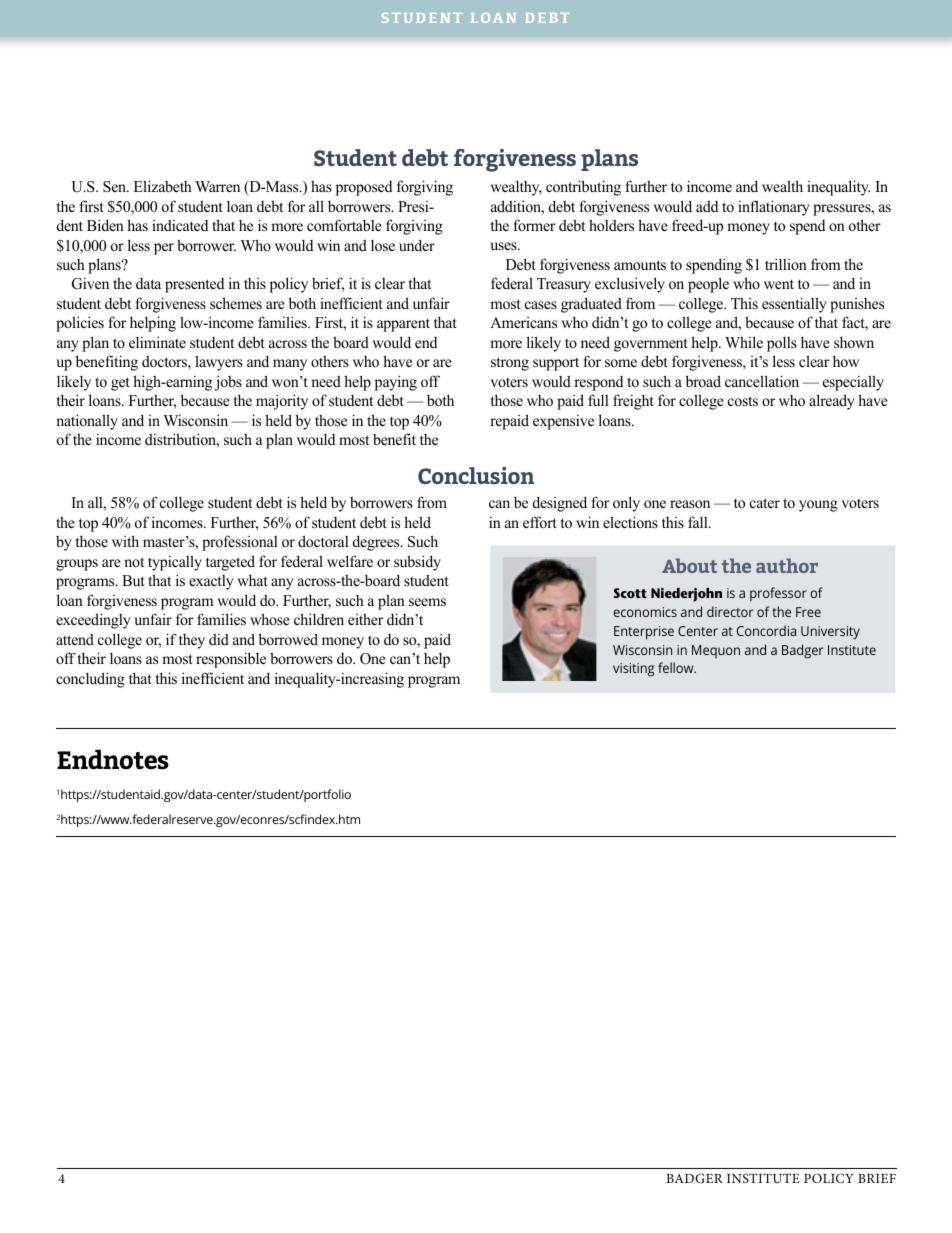 Image resolution: width=952 pixels, height=1233 pixels. What do you see at coordinates (228, 383) in the screenshot?
I see `jobs` at bounding box center [228, 383].
